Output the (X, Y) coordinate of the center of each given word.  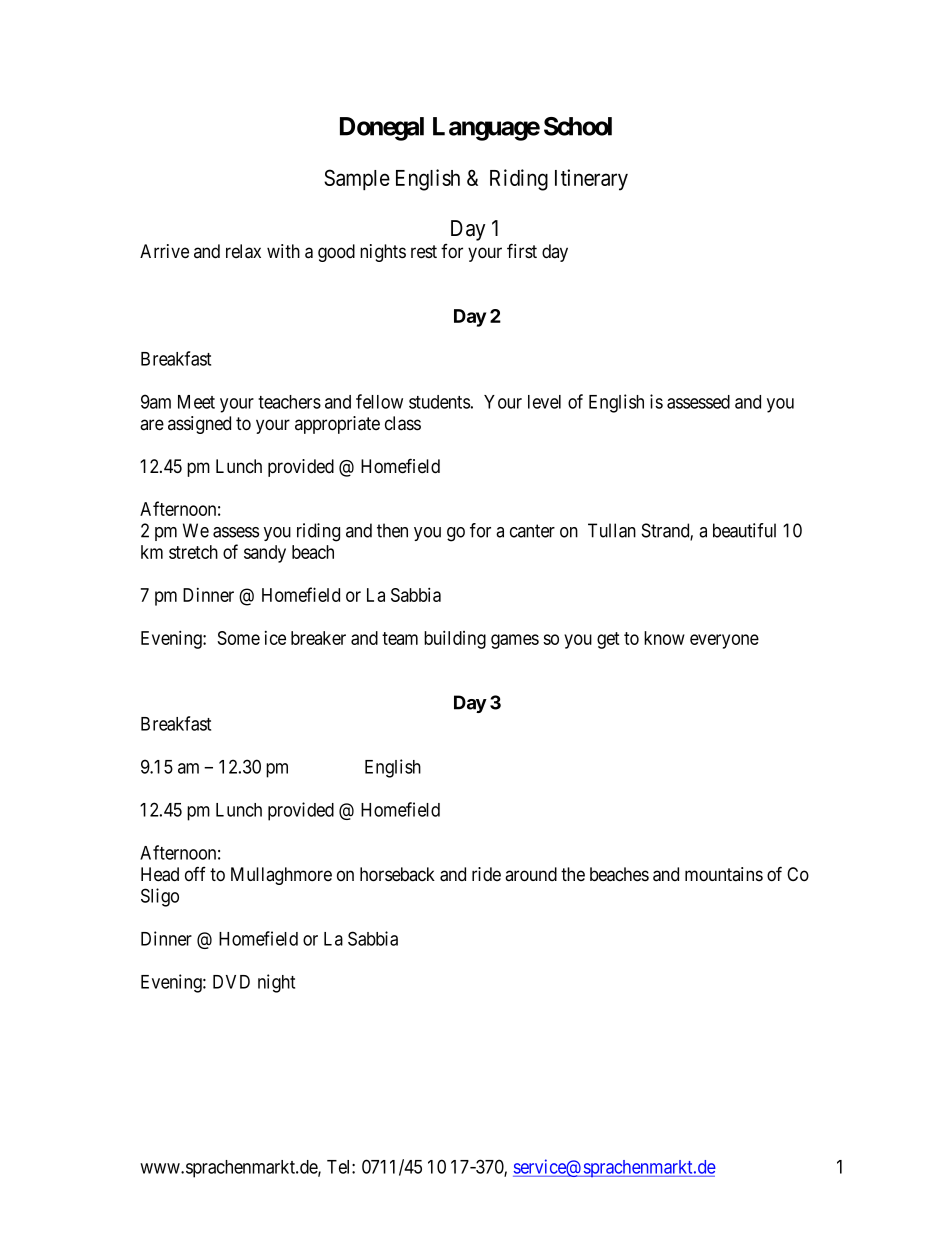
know (664, 638)
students (439, 402)
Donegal (382, 129)
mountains (724, 874)
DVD (231, 982)
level (544, 402)
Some (238, 638)
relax (243, 251)
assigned (199, 425)
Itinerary (591, 180)
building (455, 639)
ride (486, 874)
